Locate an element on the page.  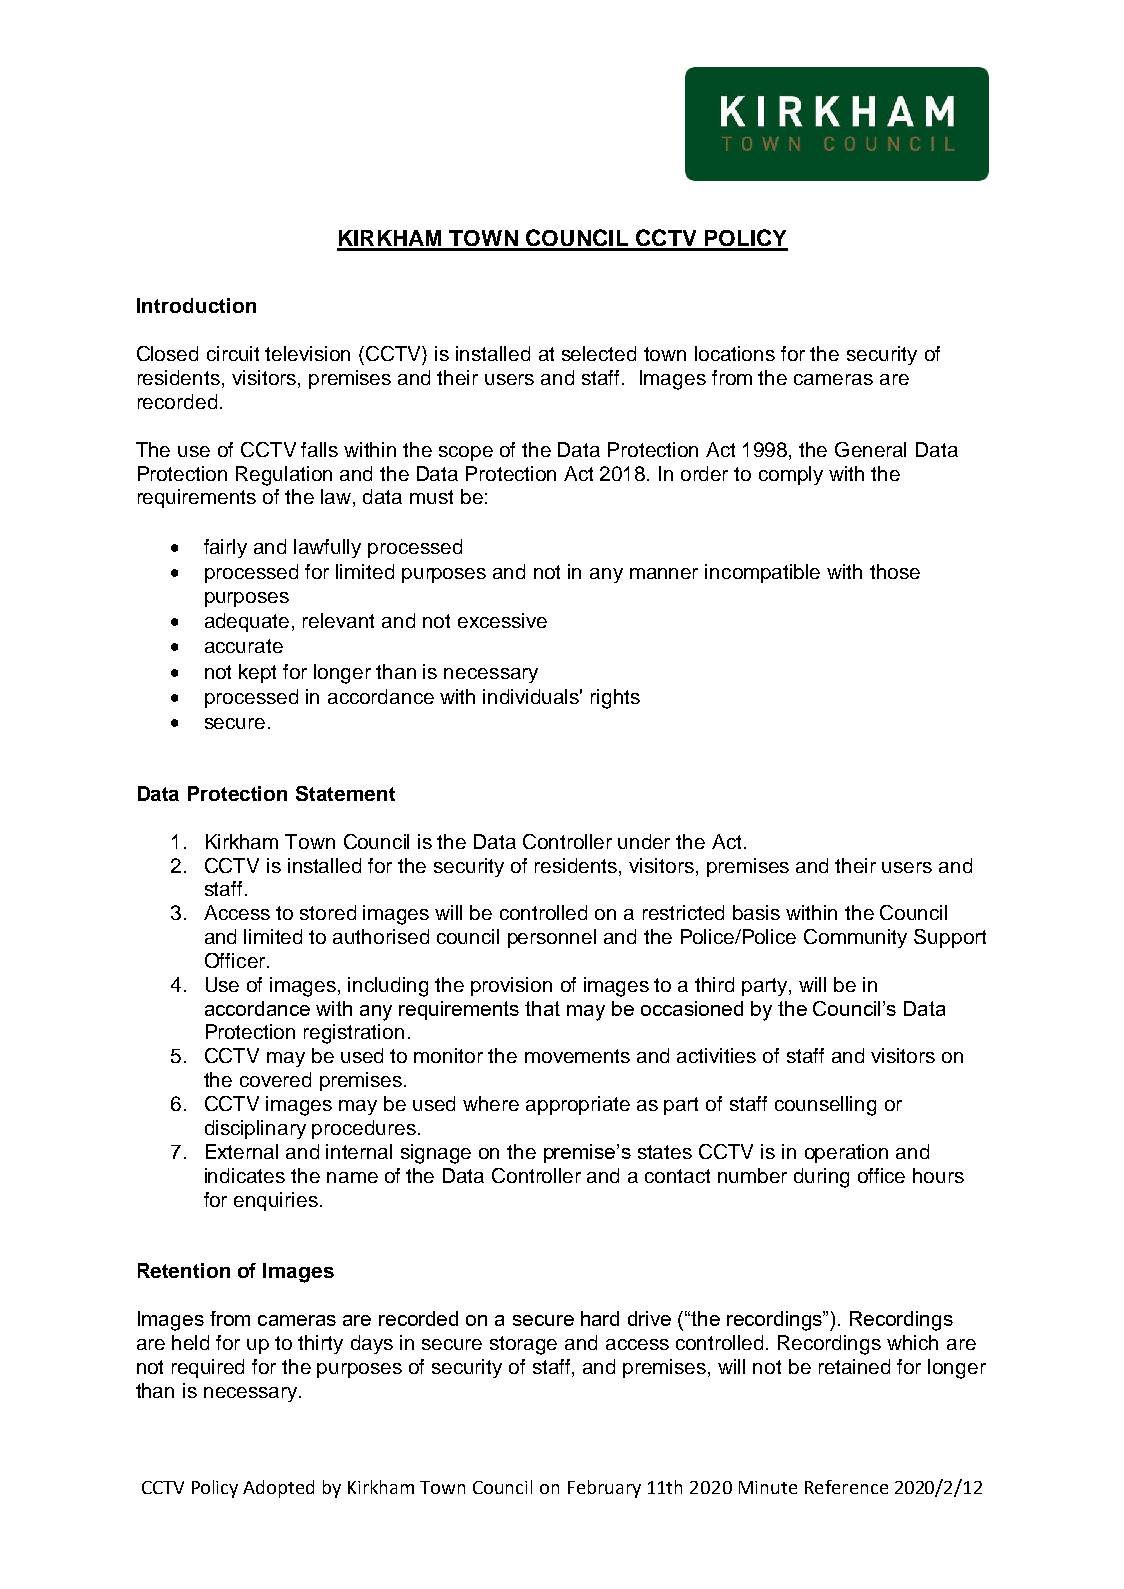
Adopted is located at coordinates (278, 1489).
